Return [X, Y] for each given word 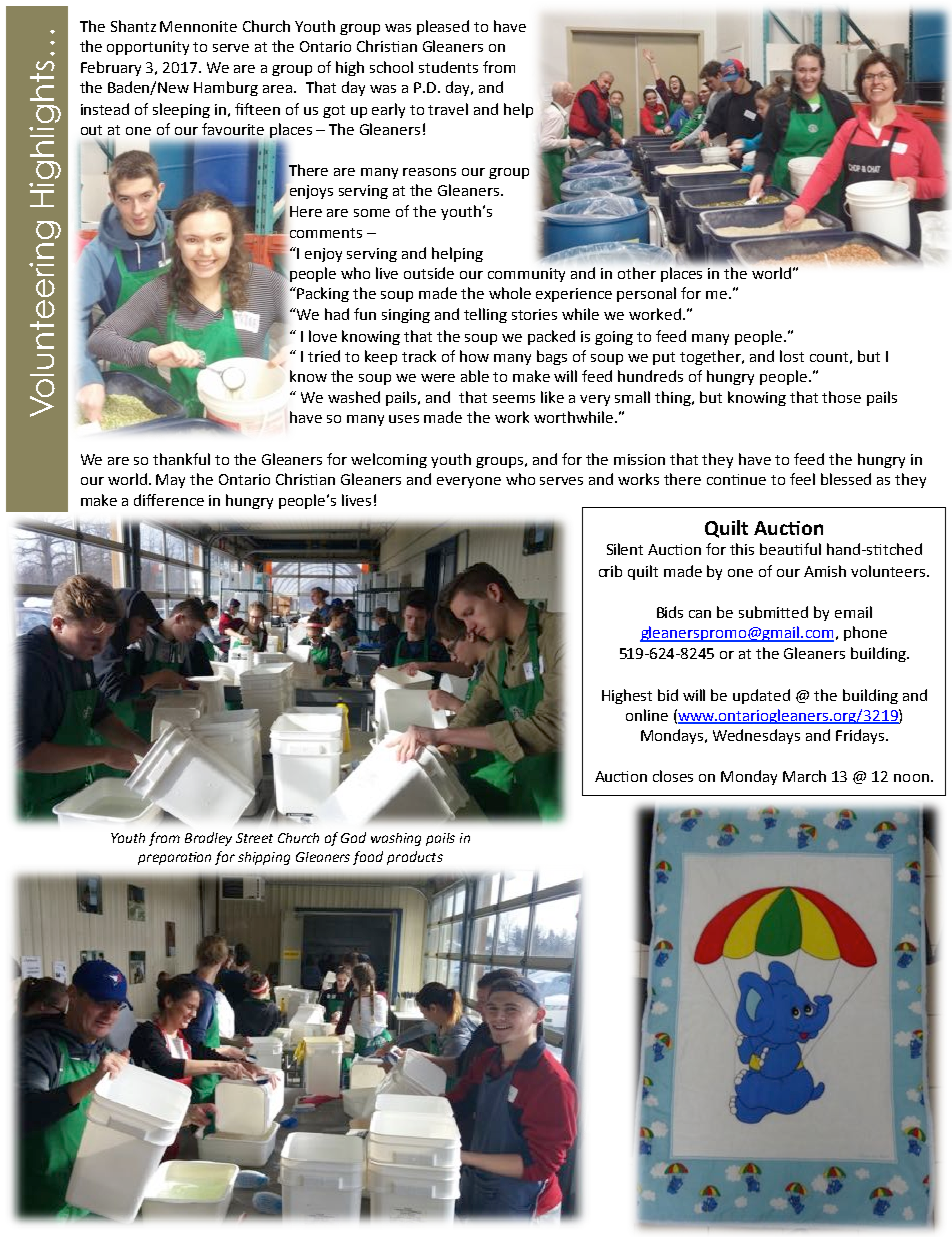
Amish [825, 571]
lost [792, 356]
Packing [323, 294]
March [804, 776]
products [415, 858]
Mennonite [198, 26]
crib [610, 571]
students [448, 67]
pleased [443, 27]
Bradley [208, 839]
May [170, 481]
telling [485, 315]
